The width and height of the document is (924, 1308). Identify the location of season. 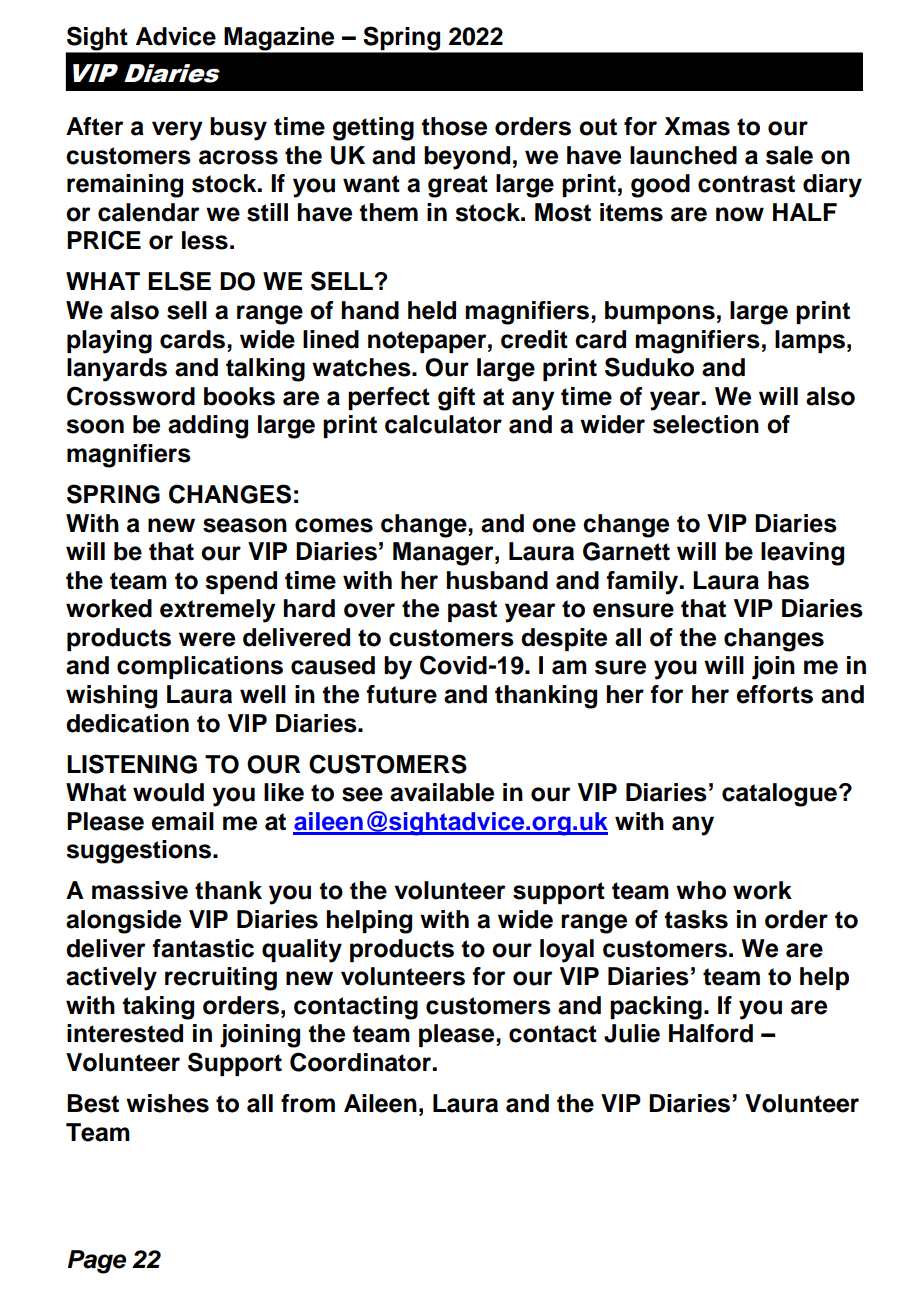
(245, 525).
